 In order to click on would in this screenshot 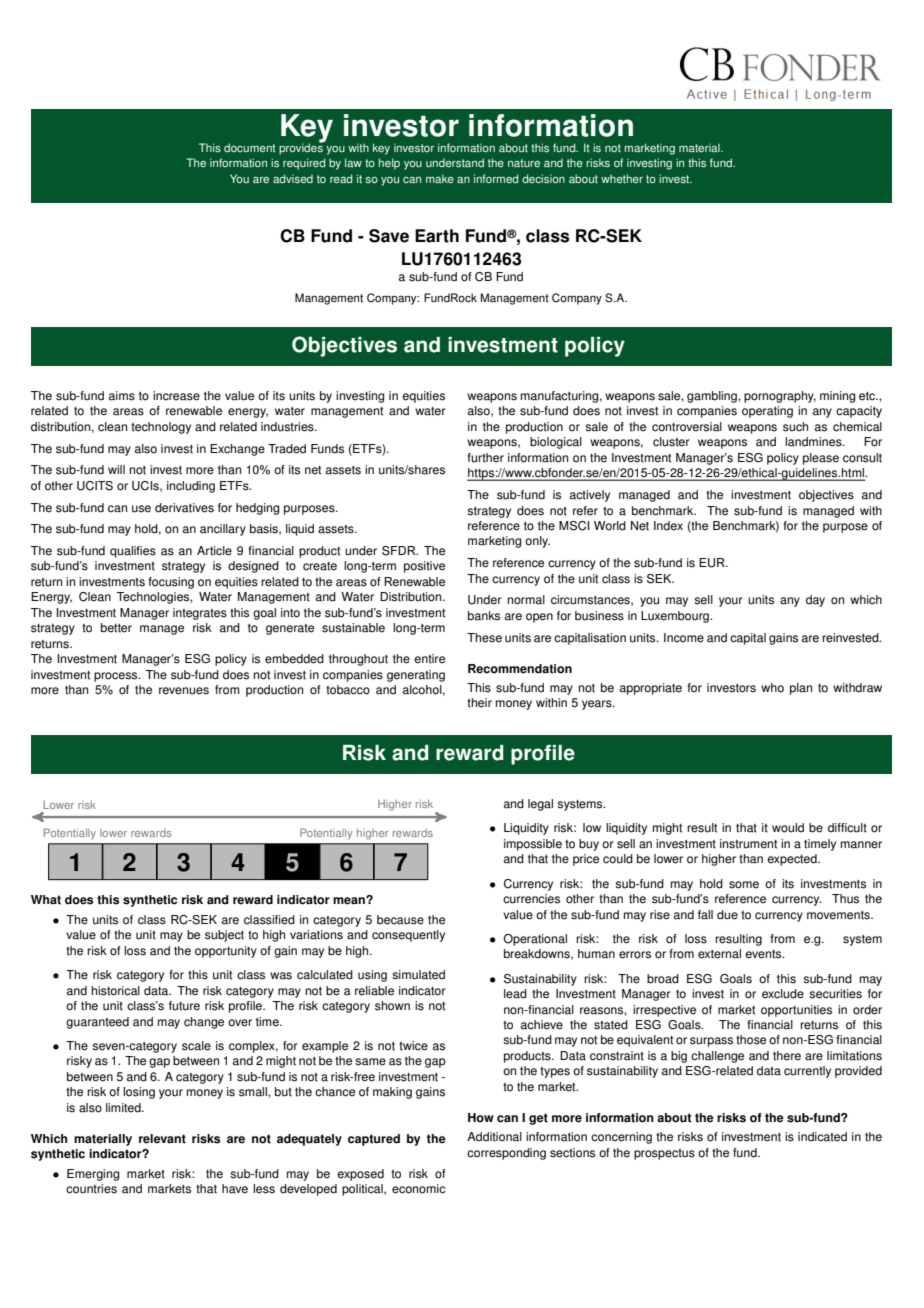, I will do `click(788, 828)`.
